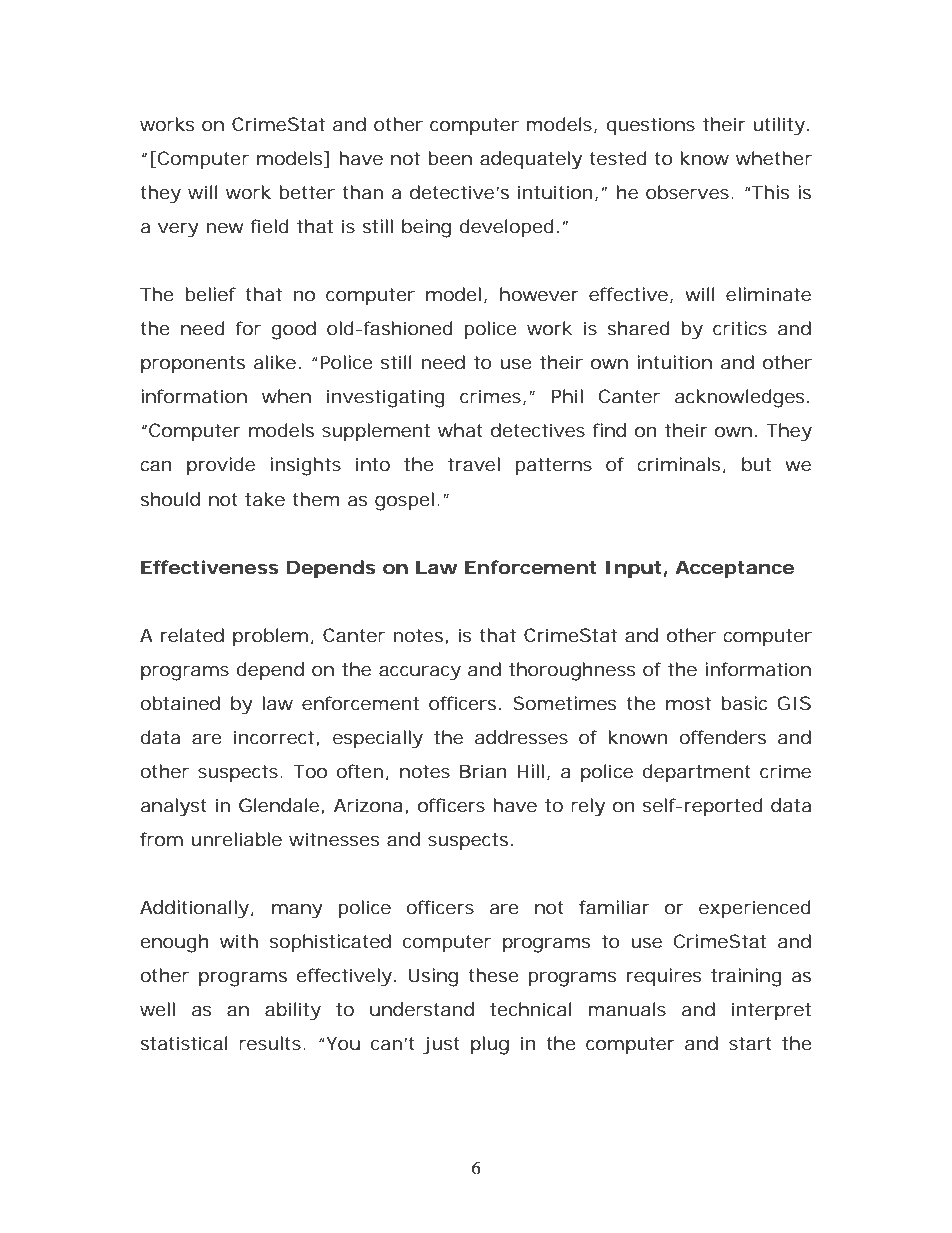 The width and height of the screenshot is (952, 1233). Describe the element at coordinates (271, 1043) in the screenshot. I see `results` at that location.
